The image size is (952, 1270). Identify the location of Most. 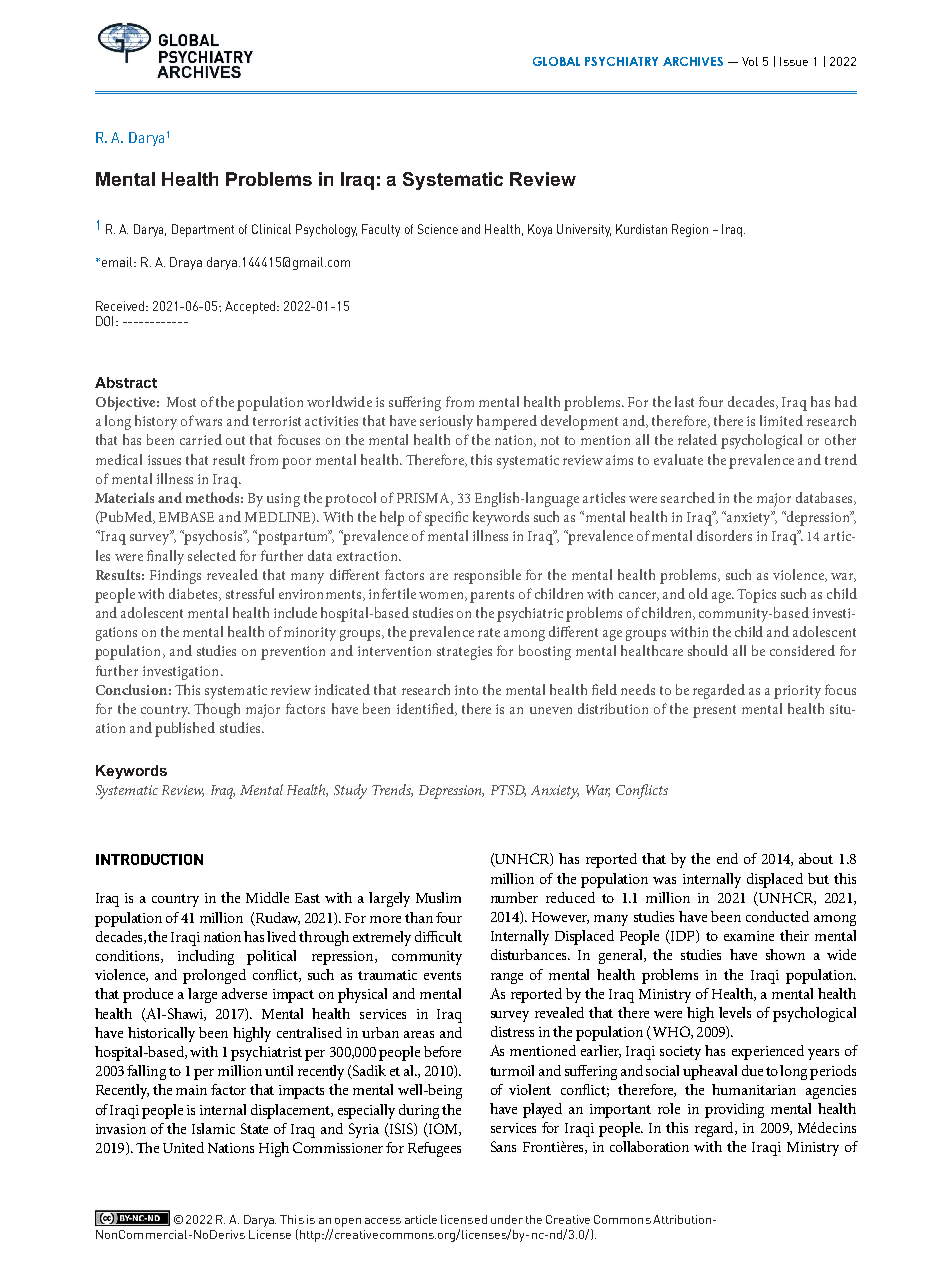
(181, 402).
